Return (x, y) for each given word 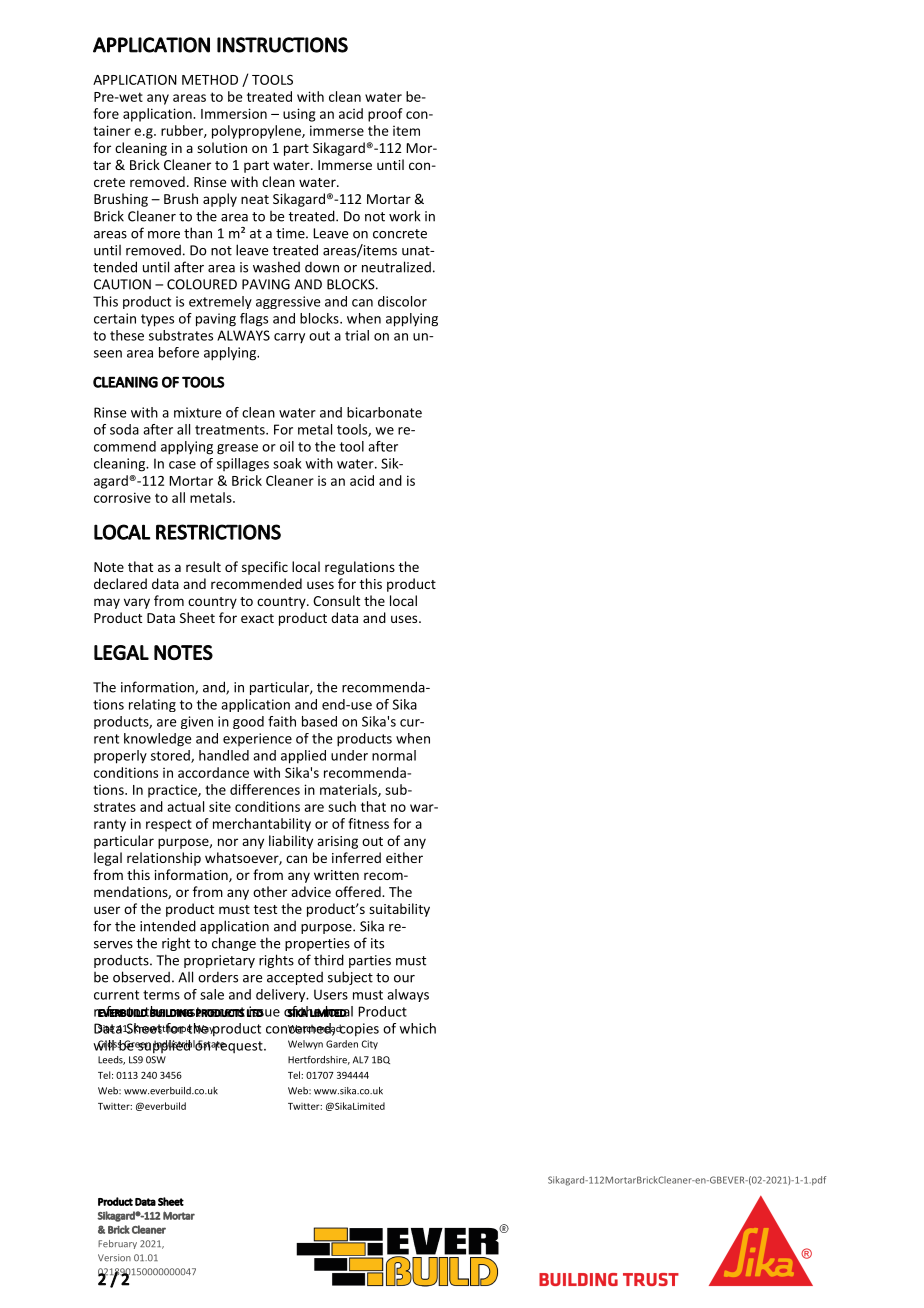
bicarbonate (384, 412)
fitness (368, 823)
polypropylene (257, 132)
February (117, 1244)
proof (385, 115)
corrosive (122, 497)
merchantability (262, 825)
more (164, 235)
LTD (255, 1012)
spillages (243, 465)
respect (169, 825)
